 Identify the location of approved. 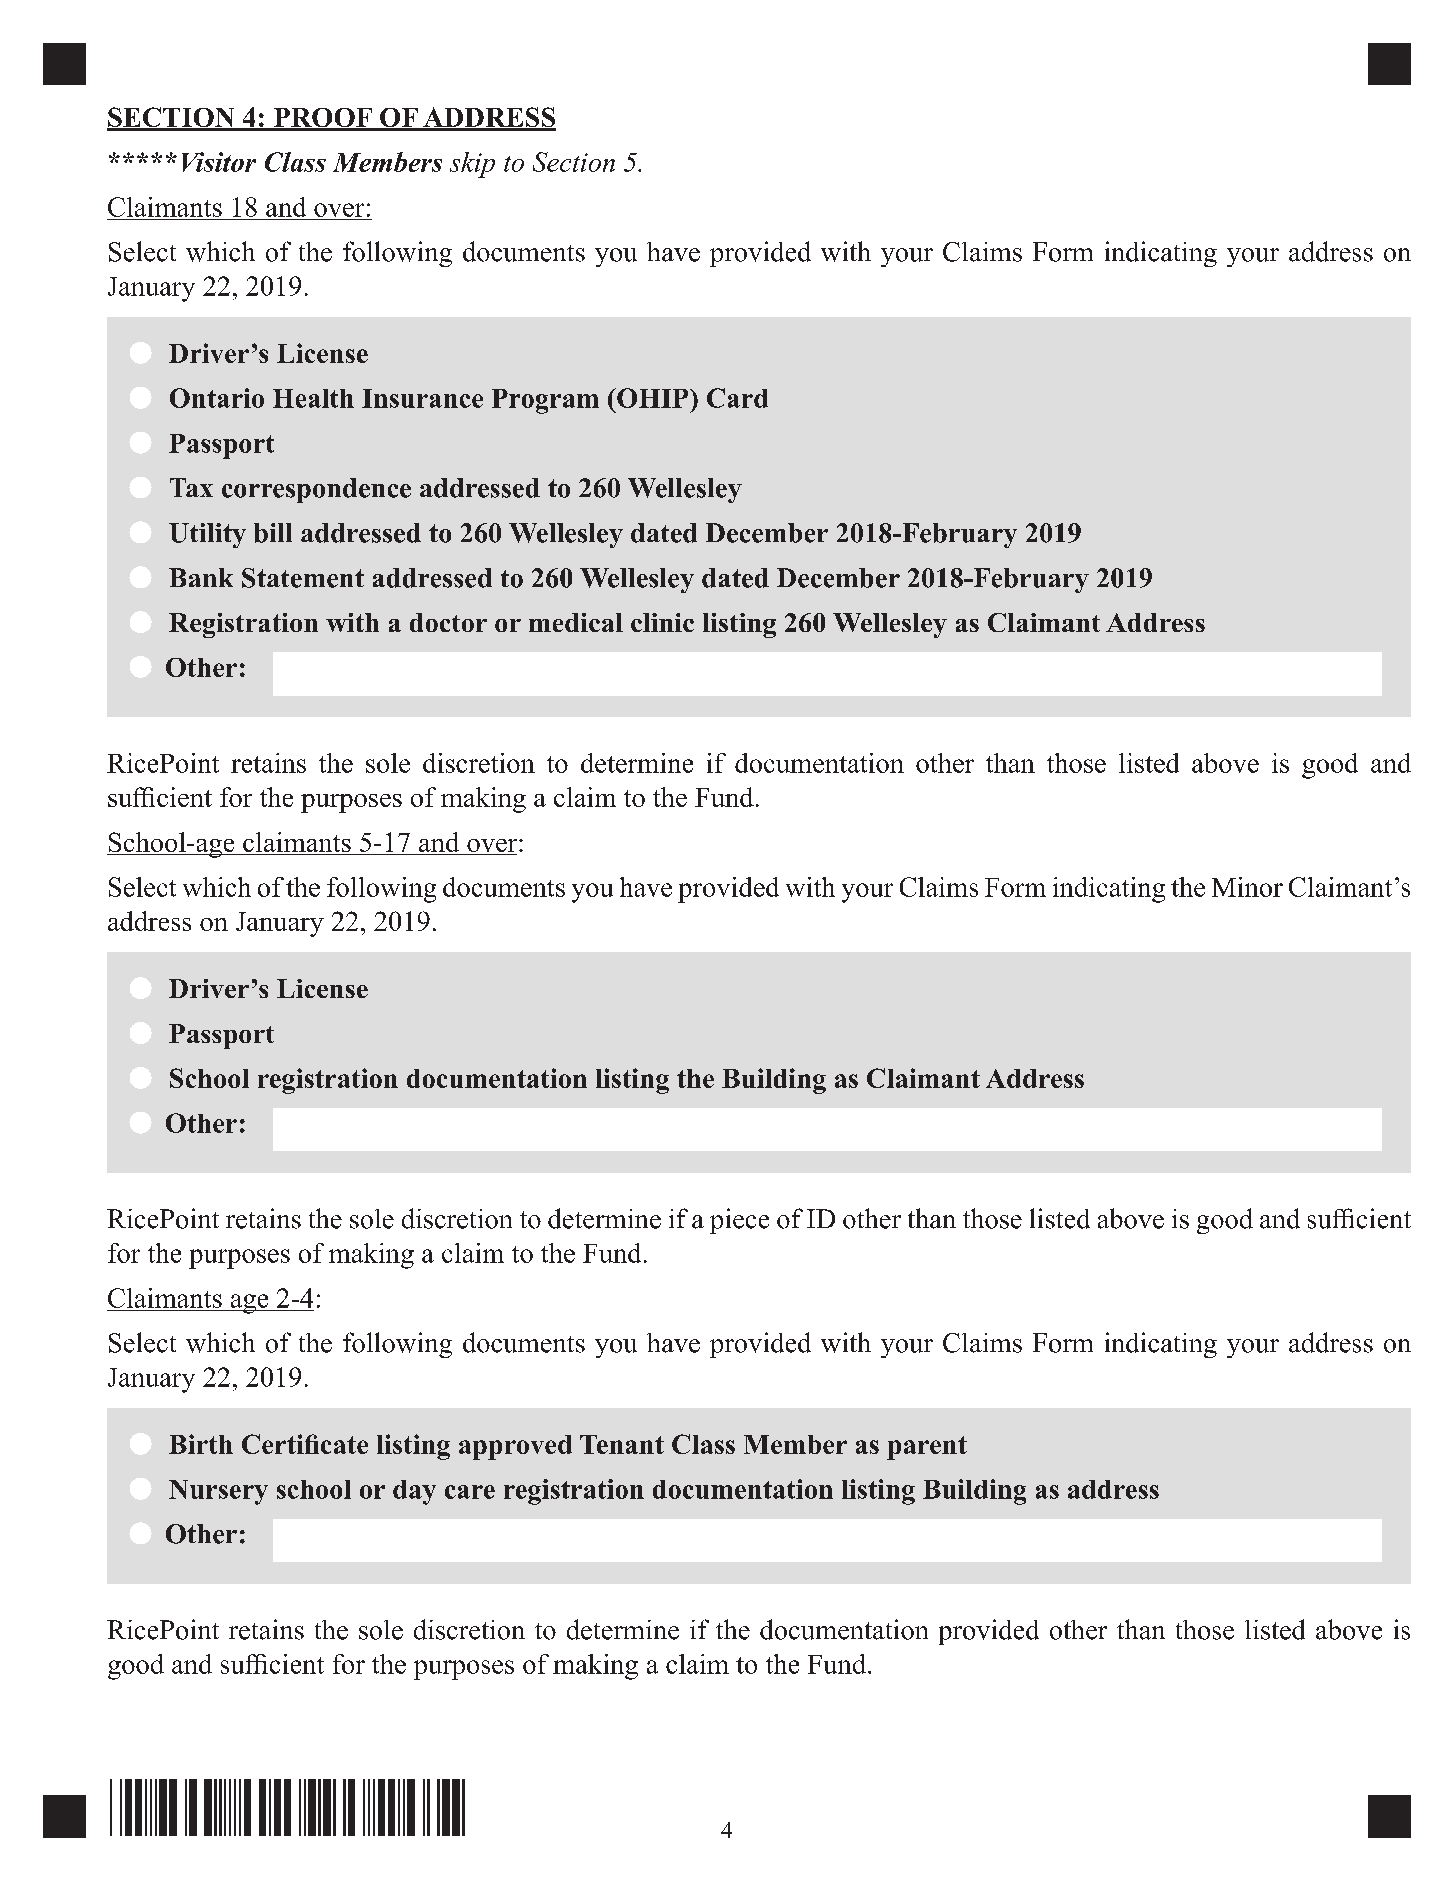
(515, 1447).
